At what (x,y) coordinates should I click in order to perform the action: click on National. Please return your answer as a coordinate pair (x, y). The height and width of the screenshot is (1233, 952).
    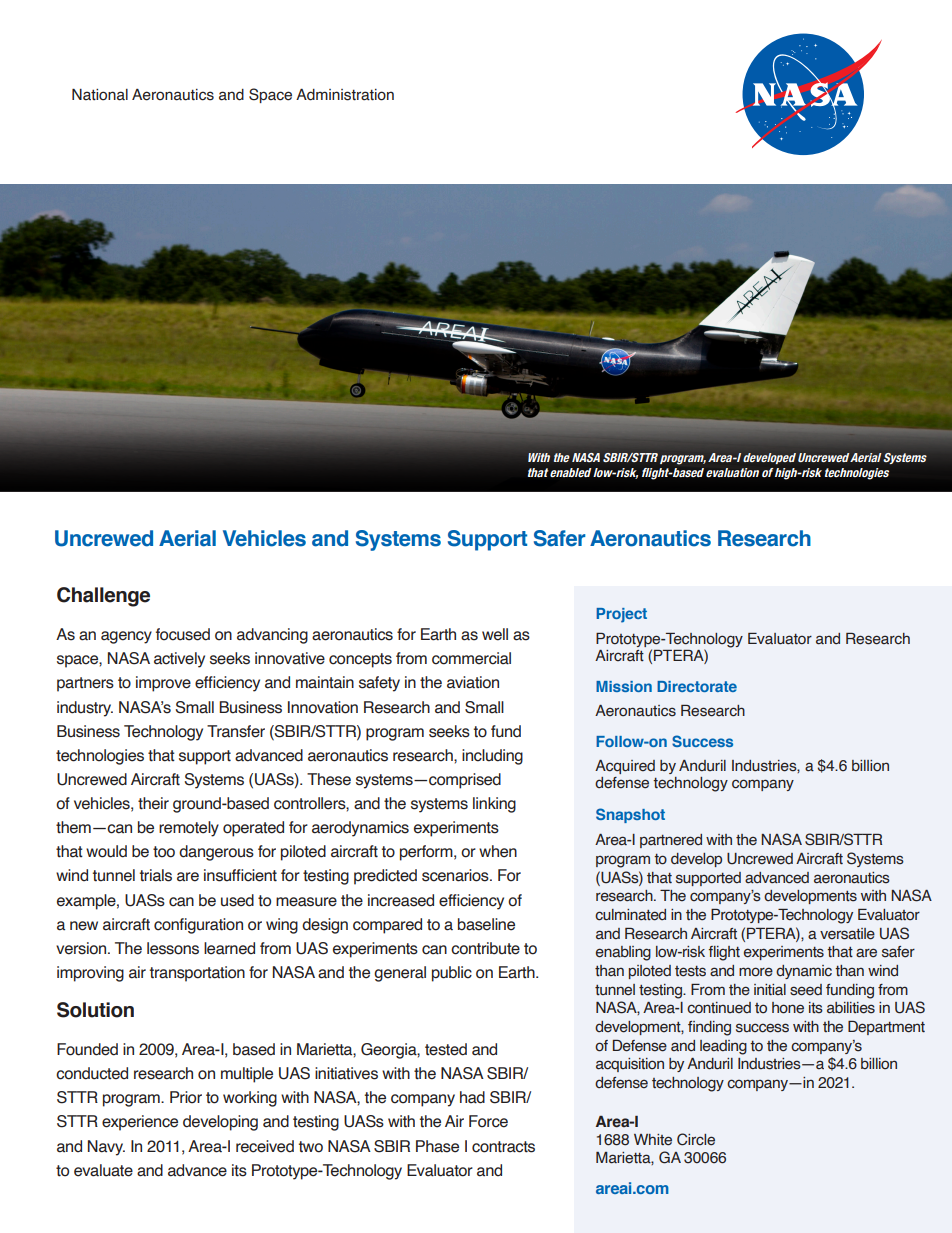
    Looking at the image, I should click on (100, 94).
